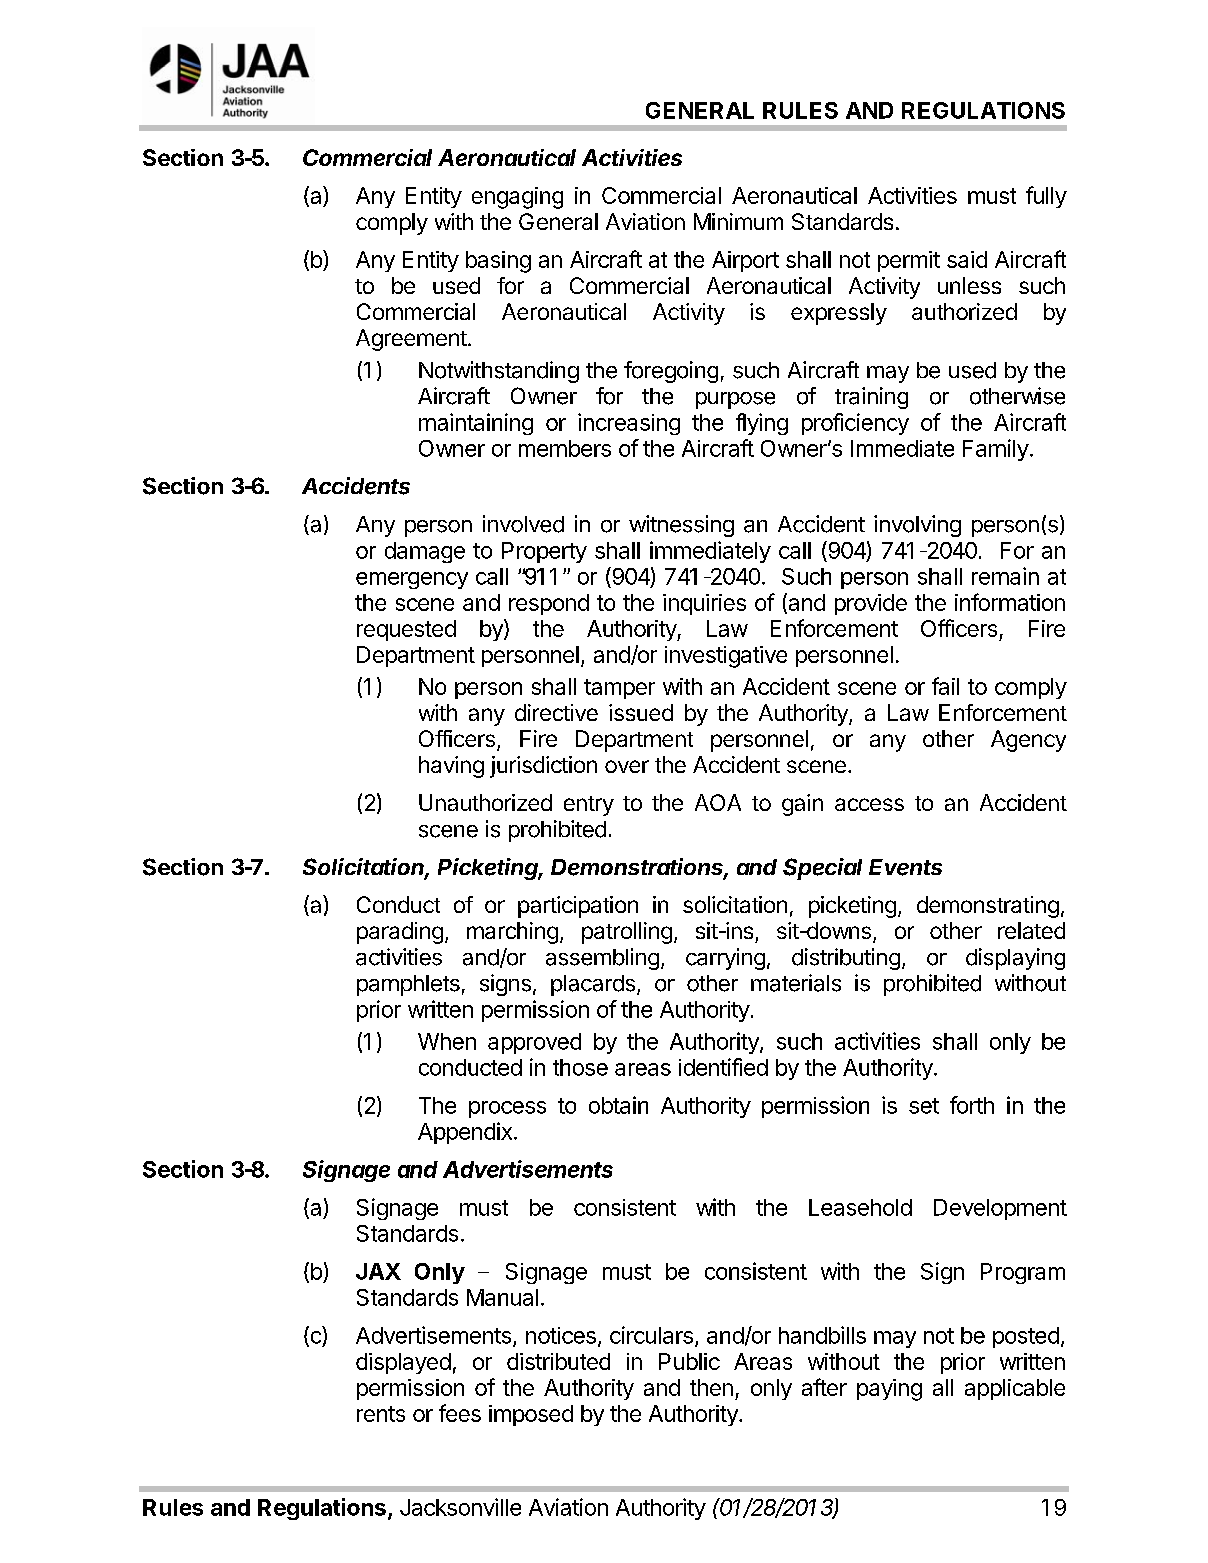 The height and width of the screenshot is (1563, 1208). What do you see at coordinates (988, 907) in the screenshot?
I see `demonstrating` at bounding box center [988, 907].
